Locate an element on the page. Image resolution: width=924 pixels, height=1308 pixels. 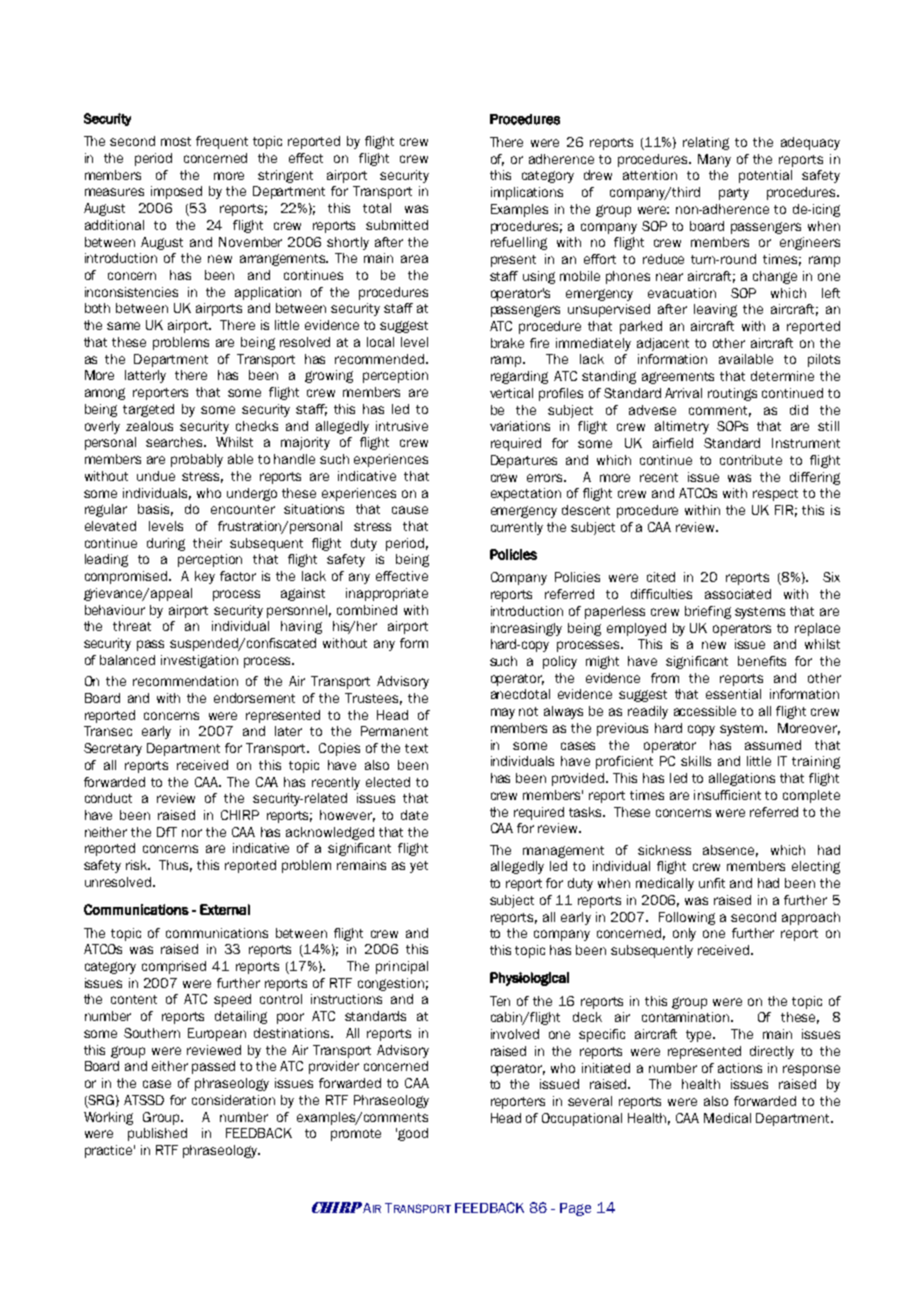
benefits is located at coordinates (762, 661).
